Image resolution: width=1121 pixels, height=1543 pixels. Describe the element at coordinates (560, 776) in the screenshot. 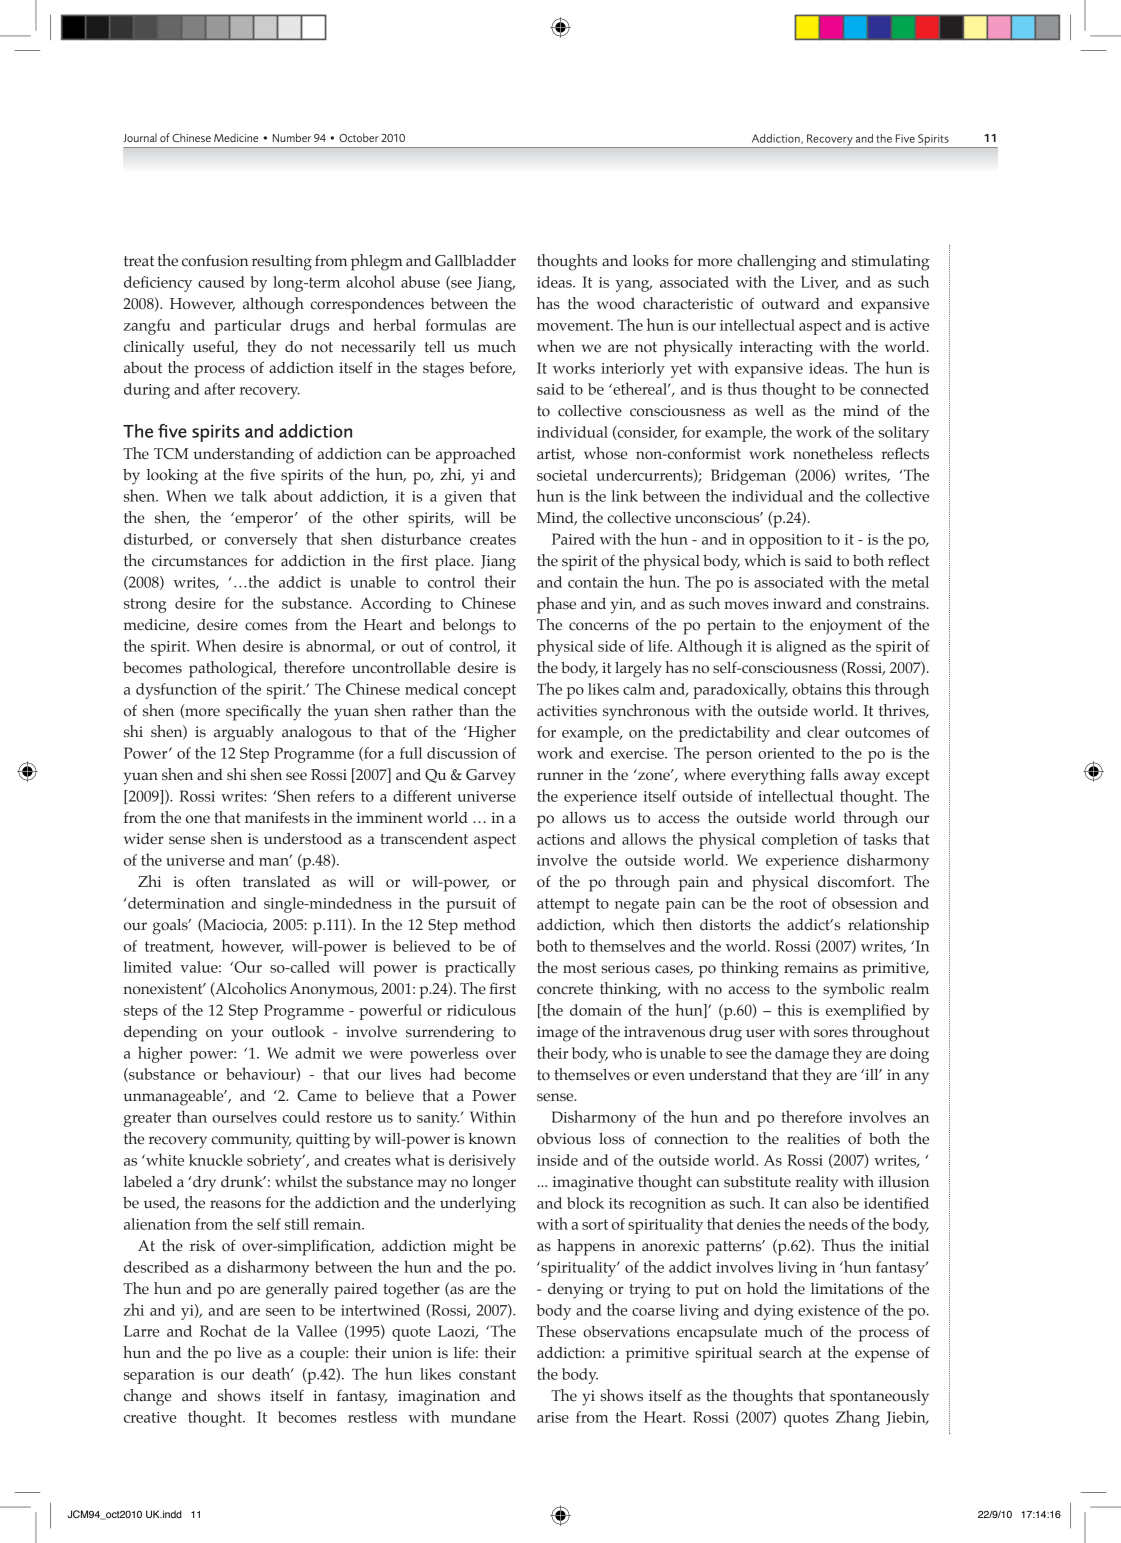

I see `runner` at that location.
